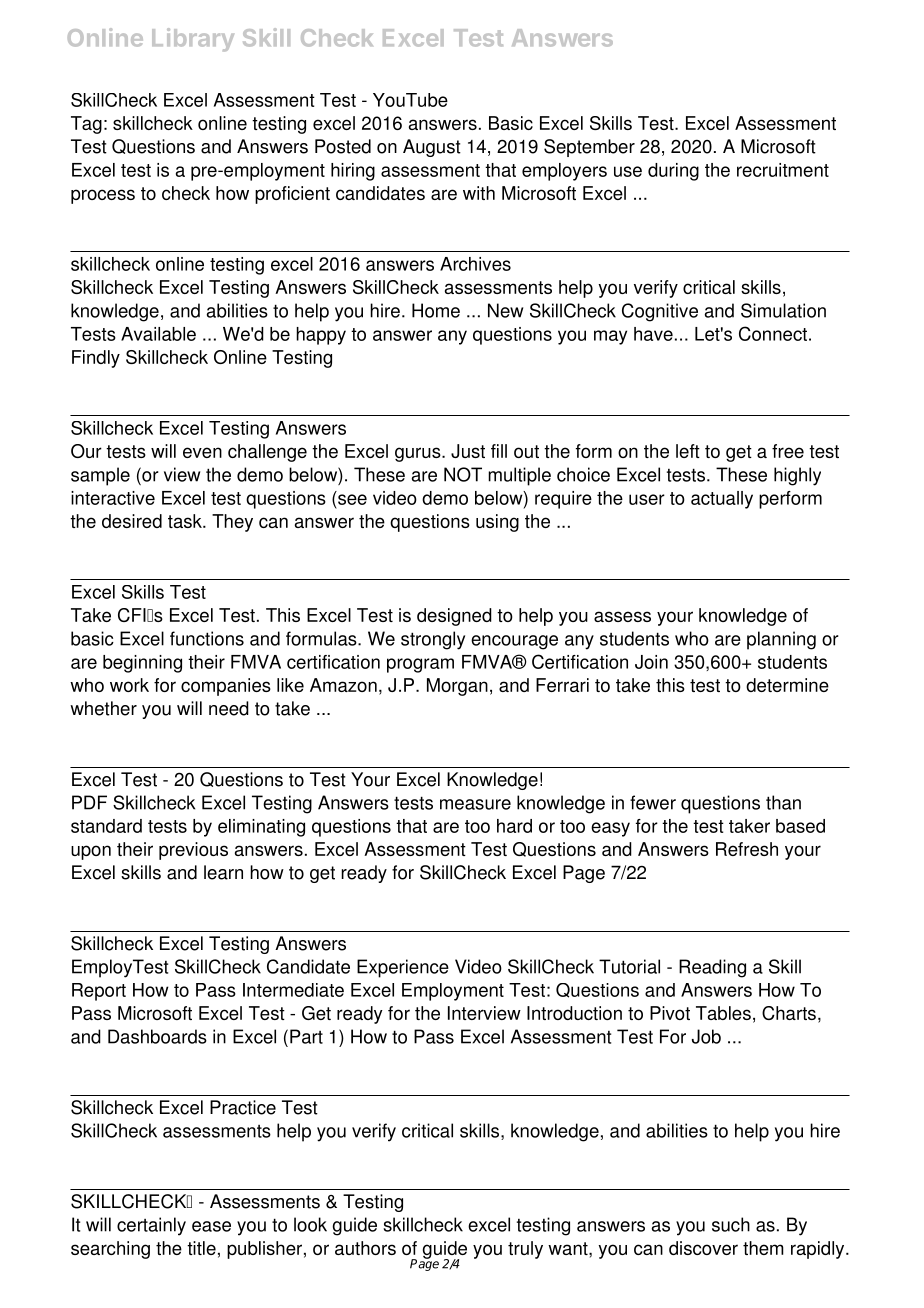  What do you see at coordinates (158, 334) in the screenshot?
I see `Available` at bounding box center [158, 334].
